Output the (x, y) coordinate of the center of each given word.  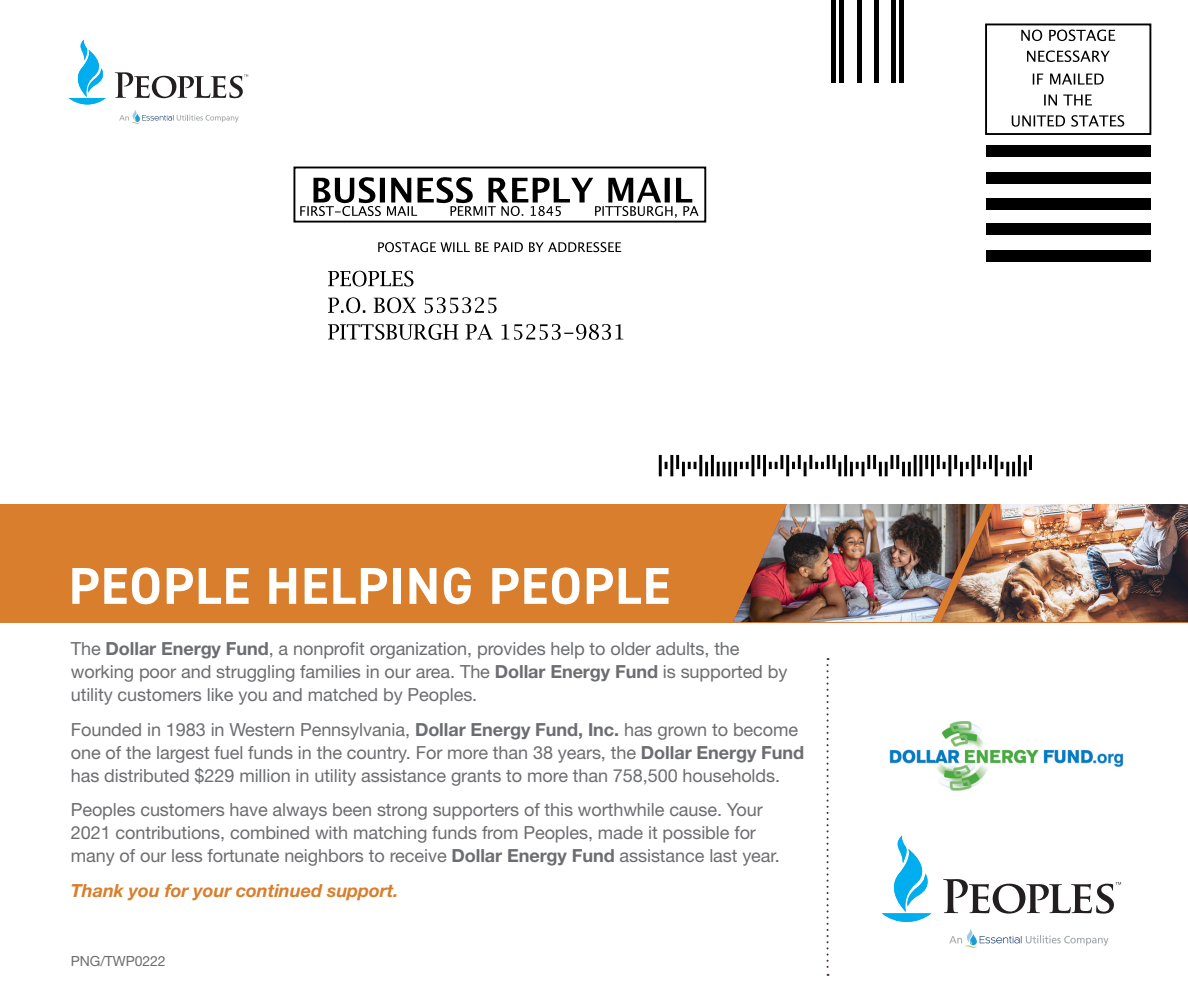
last (723, 855)
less (187, 855)
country (378, 755)
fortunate (243, 855)
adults (680, 648)
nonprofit (329, 650)
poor (158, 675)
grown (682, 733)
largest (183, 754)
